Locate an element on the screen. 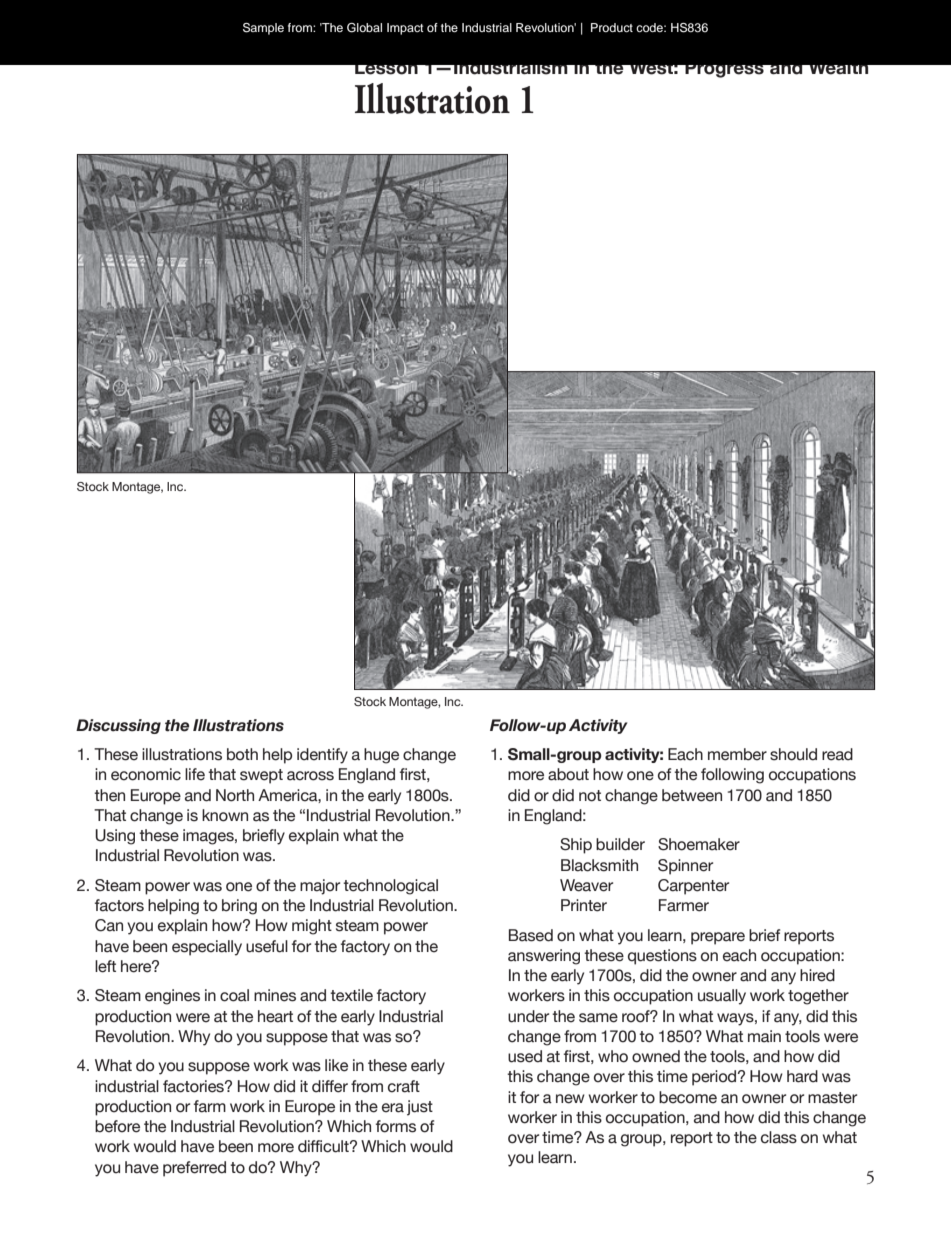  should is located at coordinates (793, 754).
